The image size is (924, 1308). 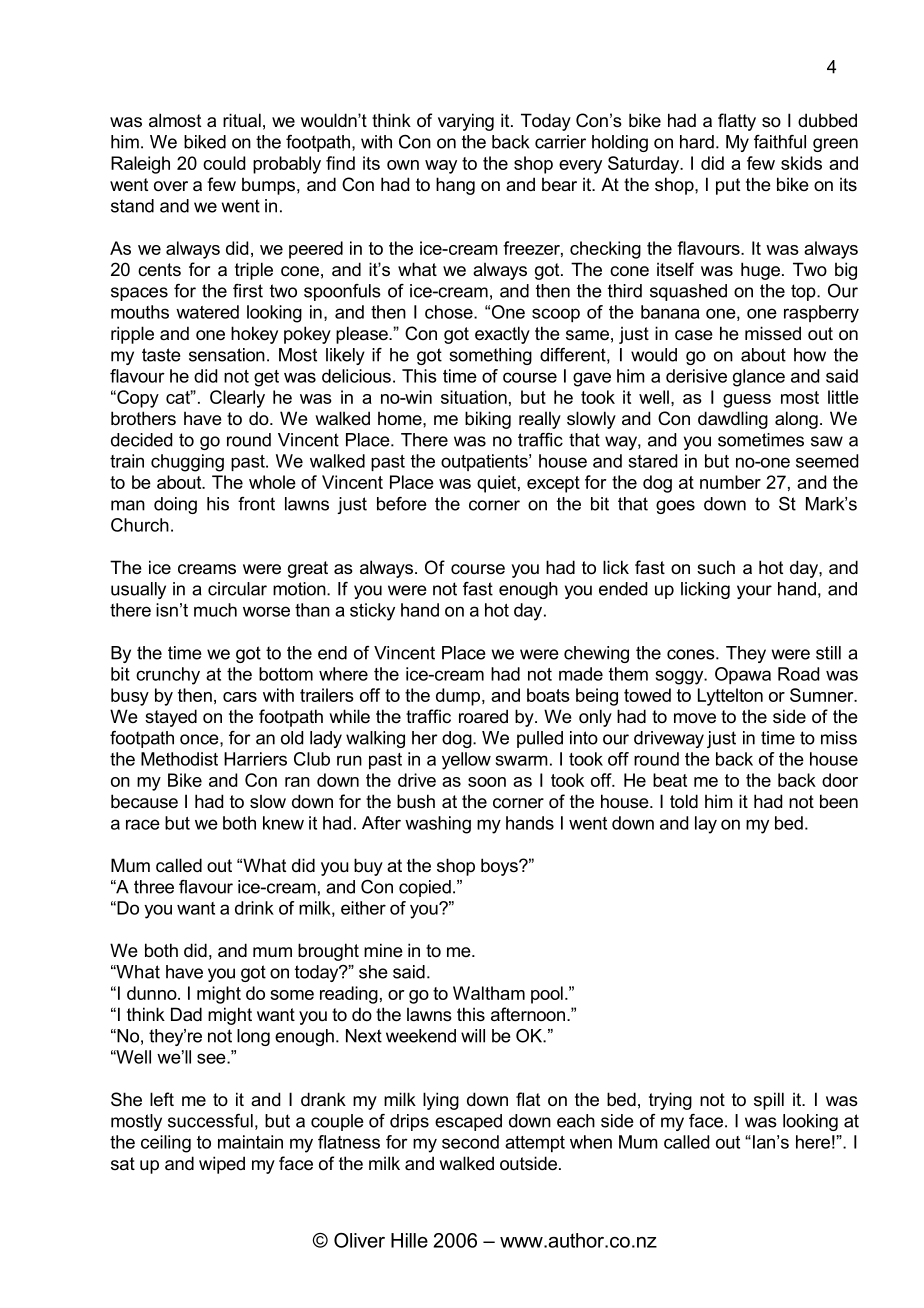 What do you see at coordinates (459, 697) in the screenshot?
I see `dump` at bounding box center [459, 697].
